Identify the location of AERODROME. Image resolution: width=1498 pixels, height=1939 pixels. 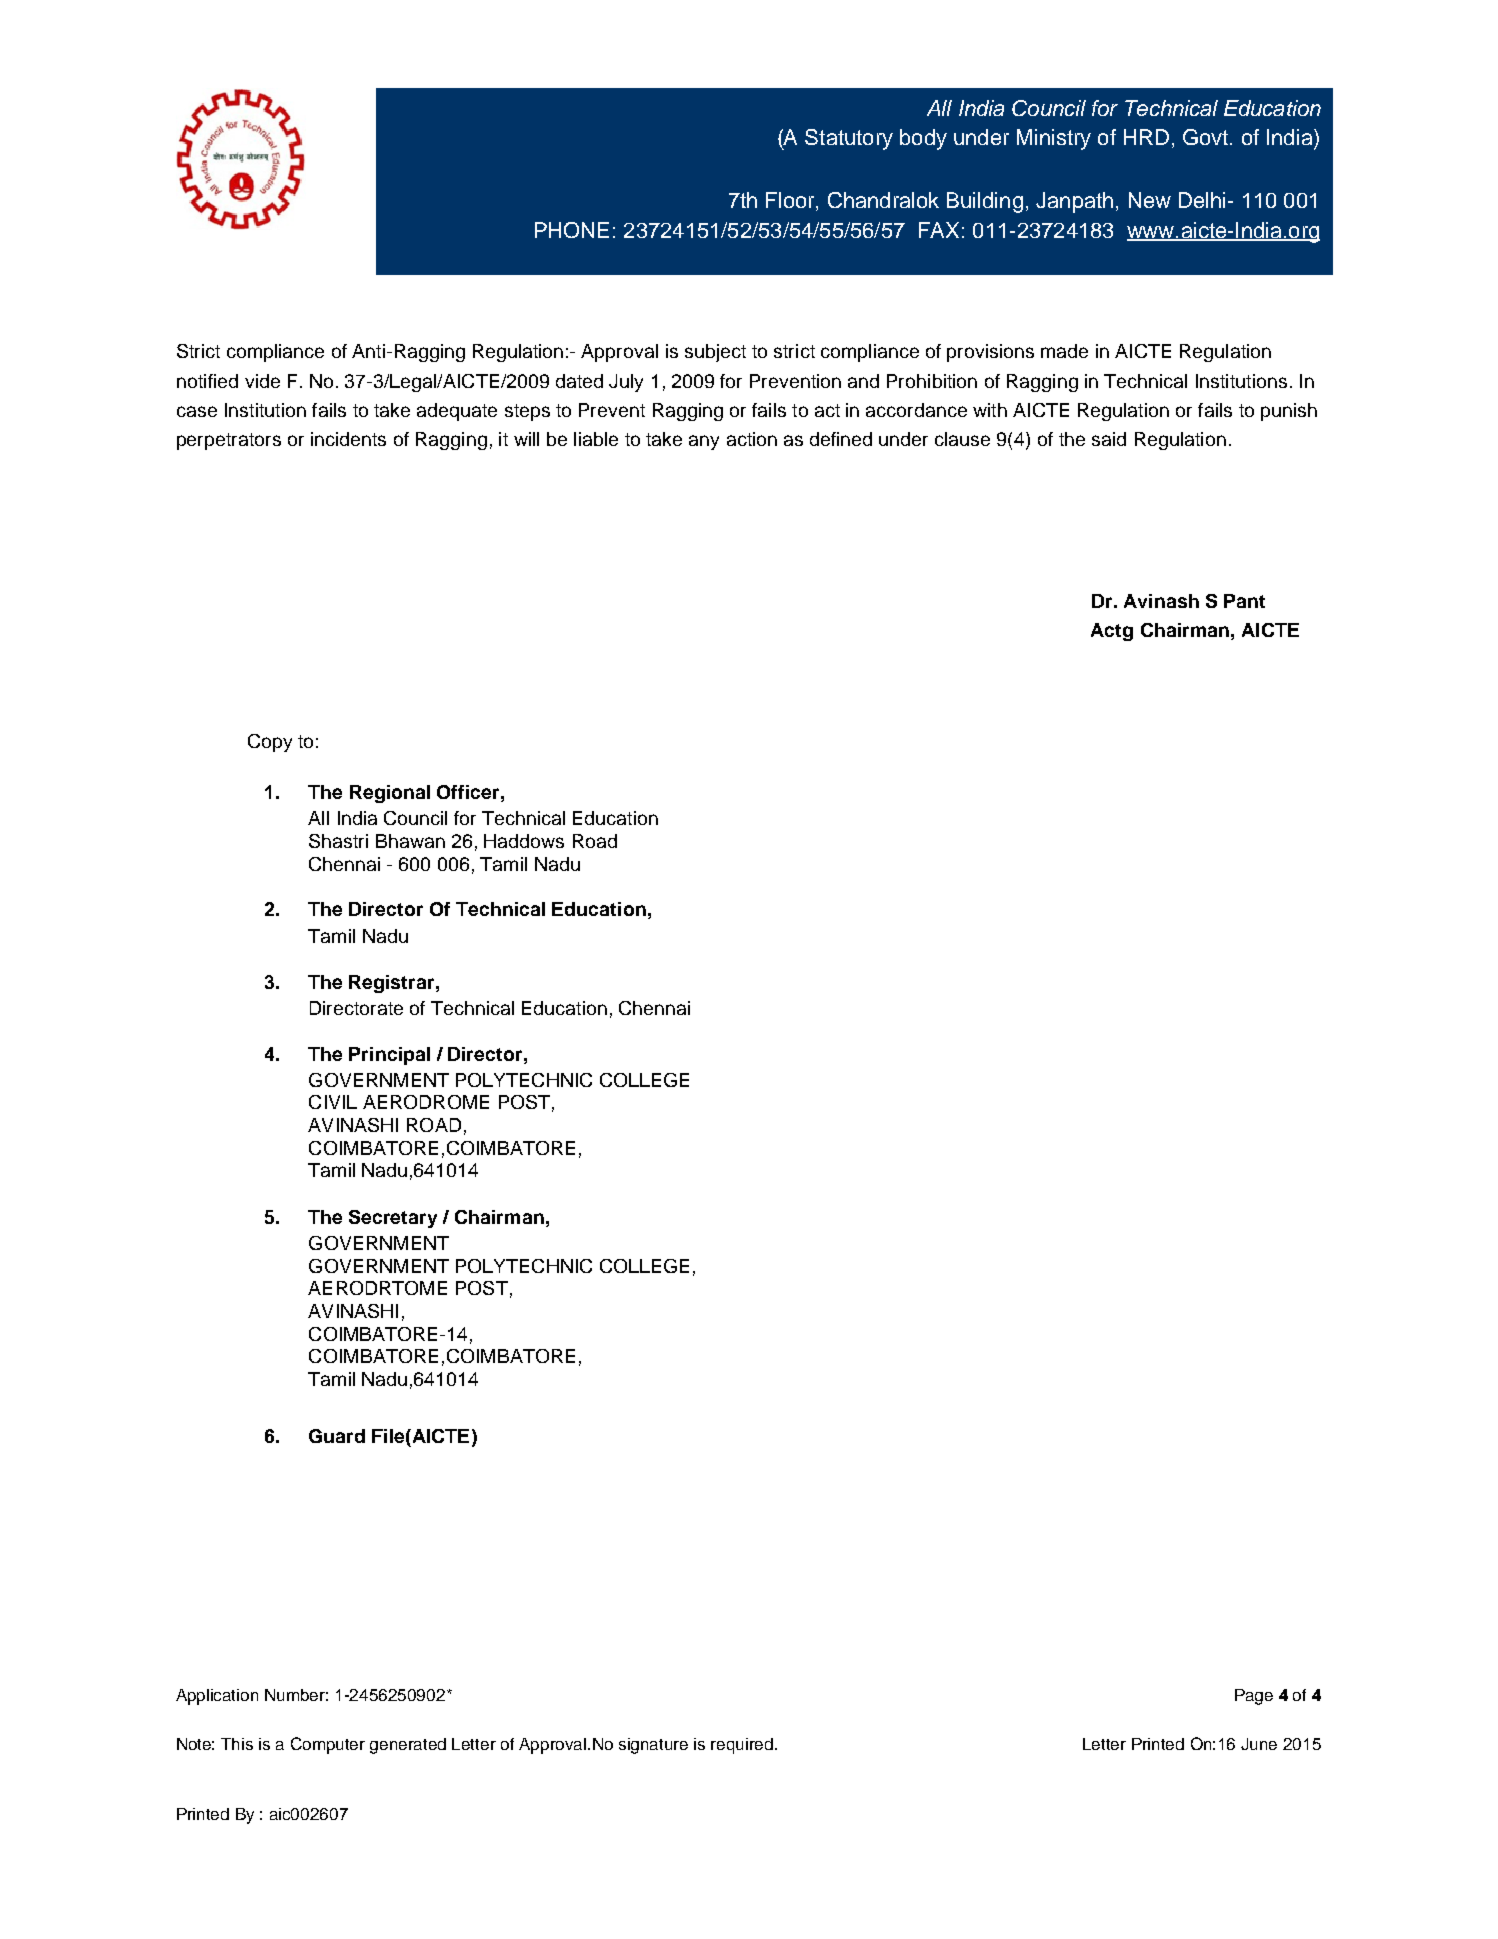
(426, 1102).
